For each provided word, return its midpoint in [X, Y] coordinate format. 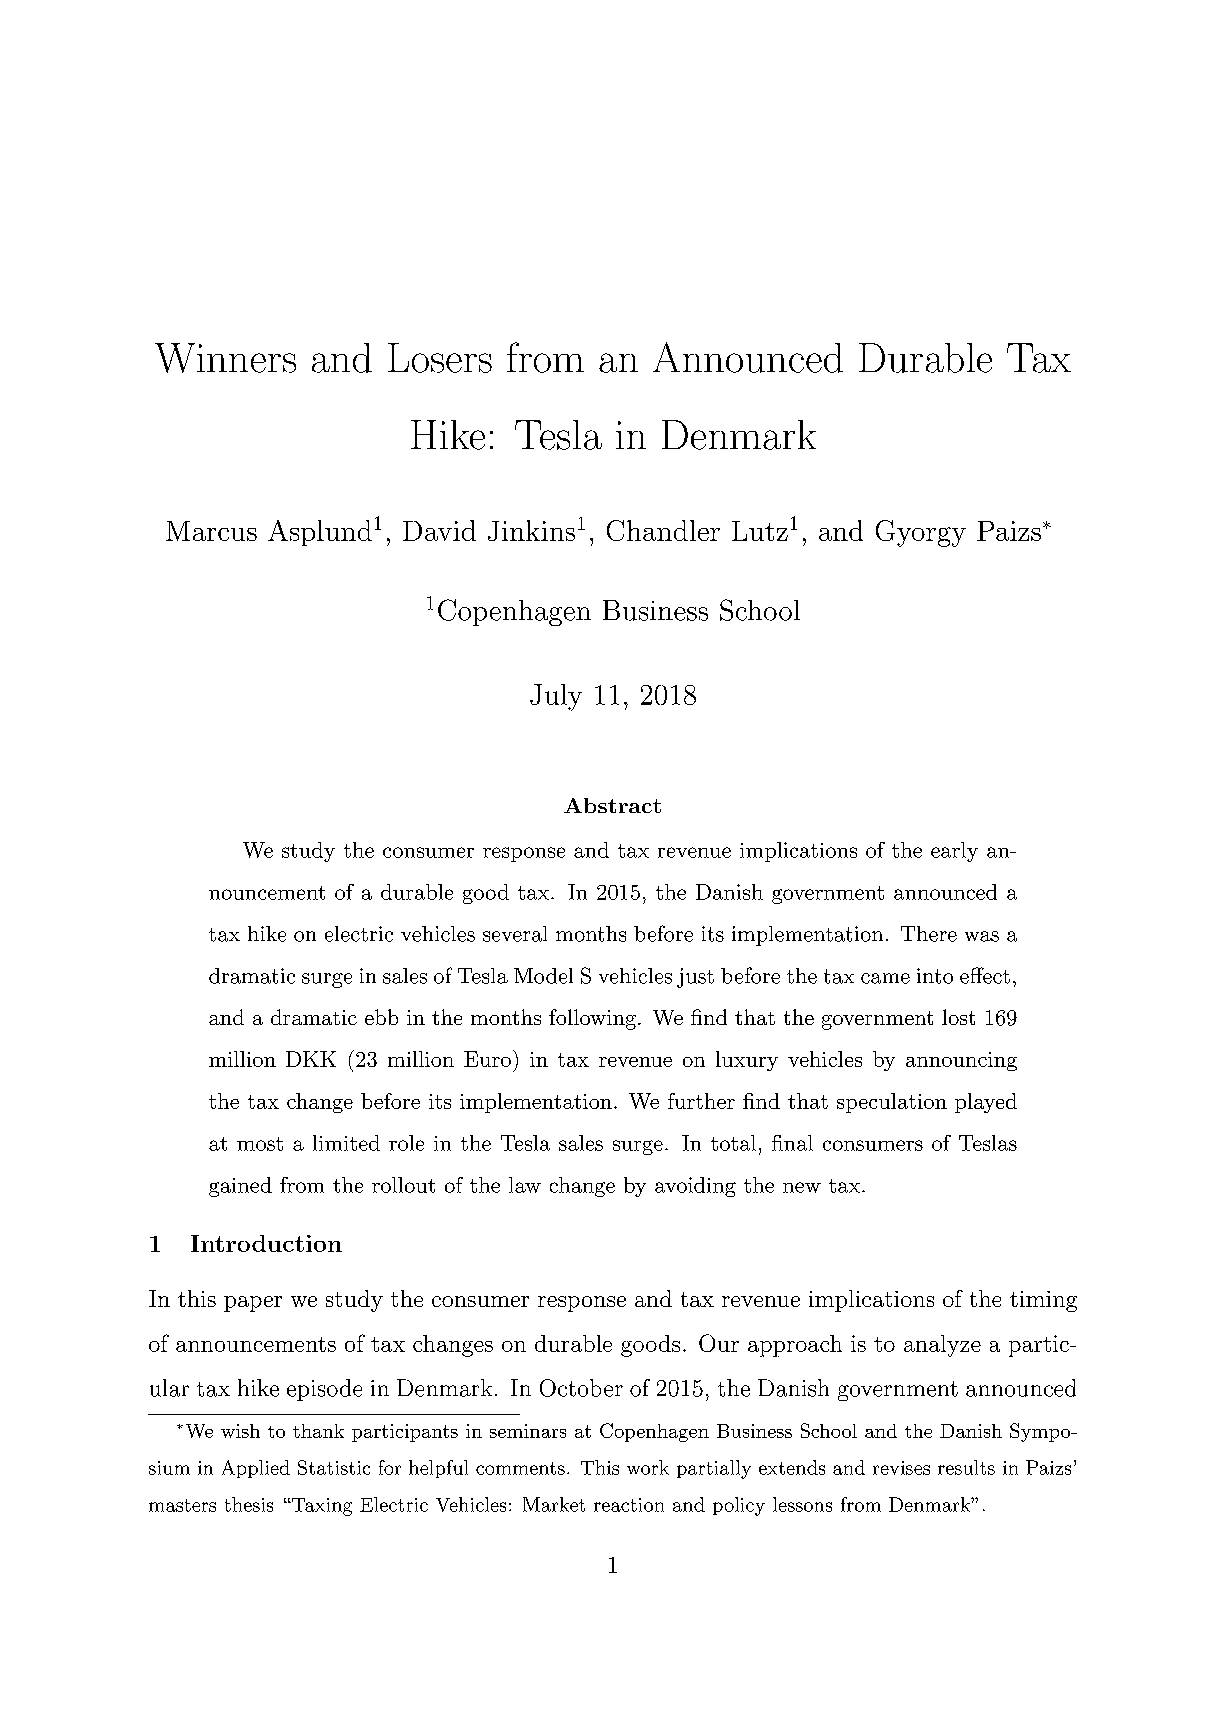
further [701, 1101]
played [986, 1103]
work [648, 1467]
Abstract [612, 805]
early [954, 852]
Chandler [663, 530]
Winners [225, 358]
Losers [440, 358]
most [260, 1144]
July [556, 697]
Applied [256, 1469]
